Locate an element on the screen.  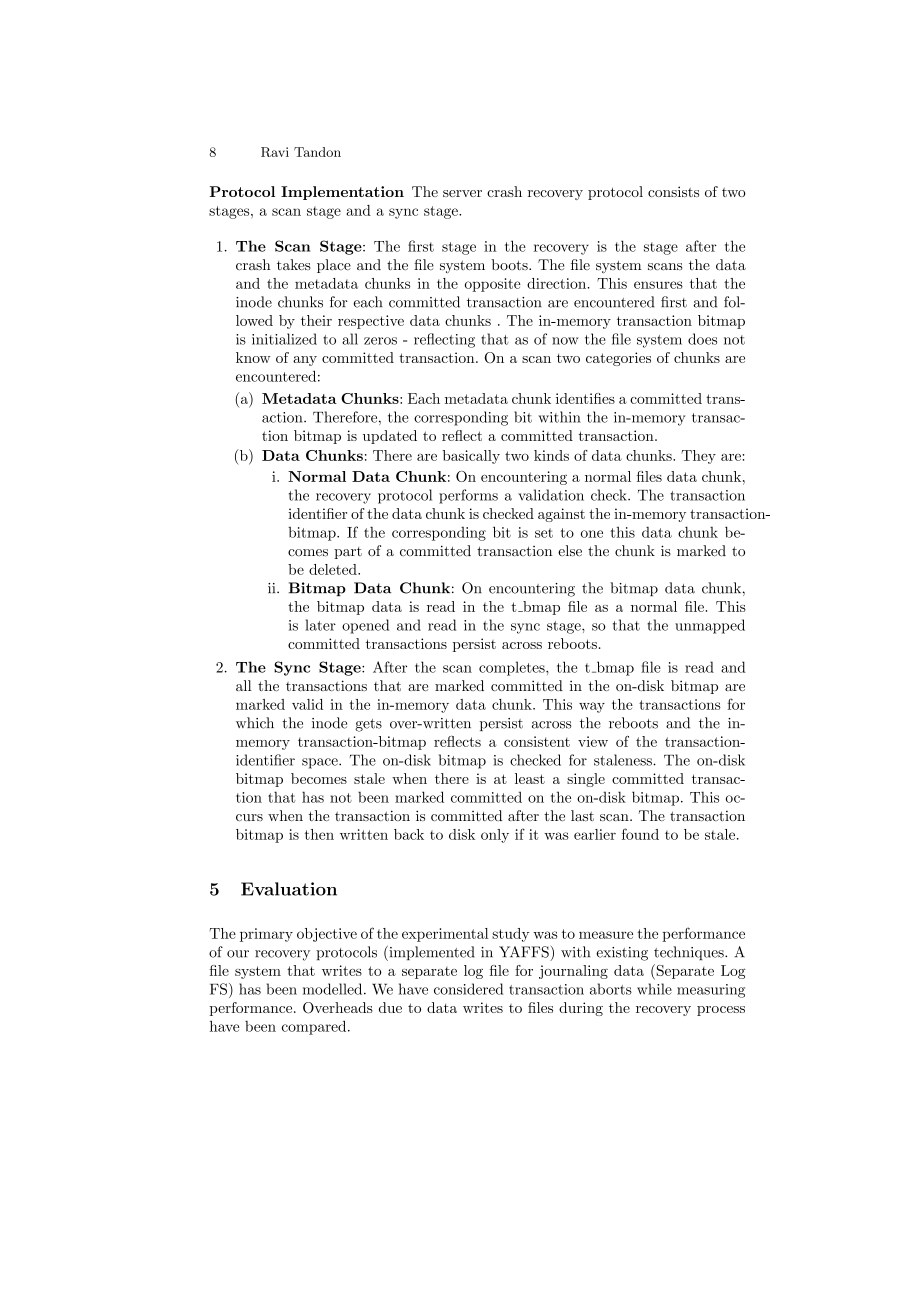
modelled is located at coordinates (334, 989).
